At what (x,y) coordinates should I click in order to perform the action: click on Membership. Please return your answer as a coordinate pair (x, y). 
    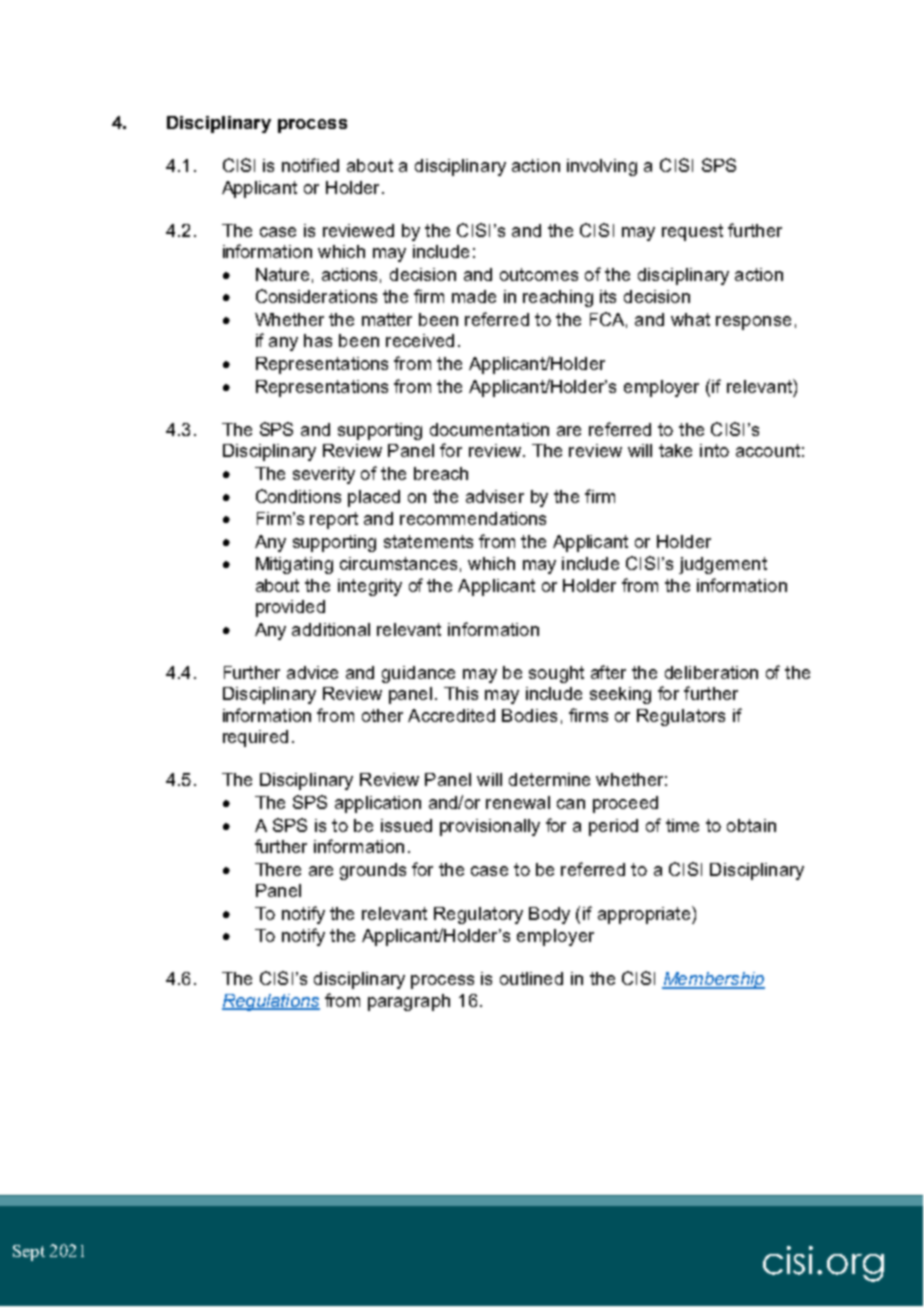
    Looking at the image, I should click on (713, 980).
